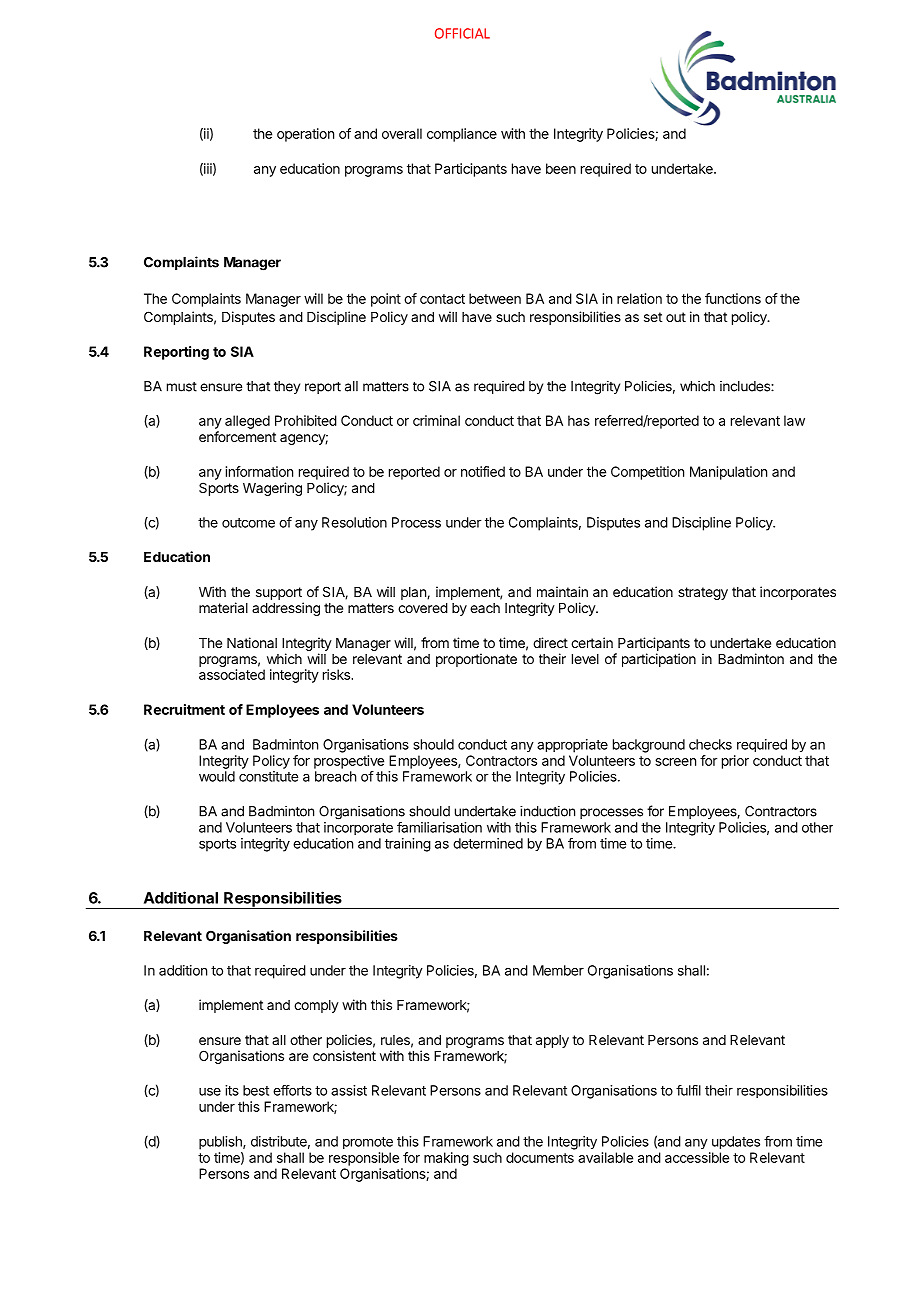 Image resolution: width=924 pixels, height=1308 pixels. Describe the element at coordinates (561, 168) in the image. I see `been` at that location.
